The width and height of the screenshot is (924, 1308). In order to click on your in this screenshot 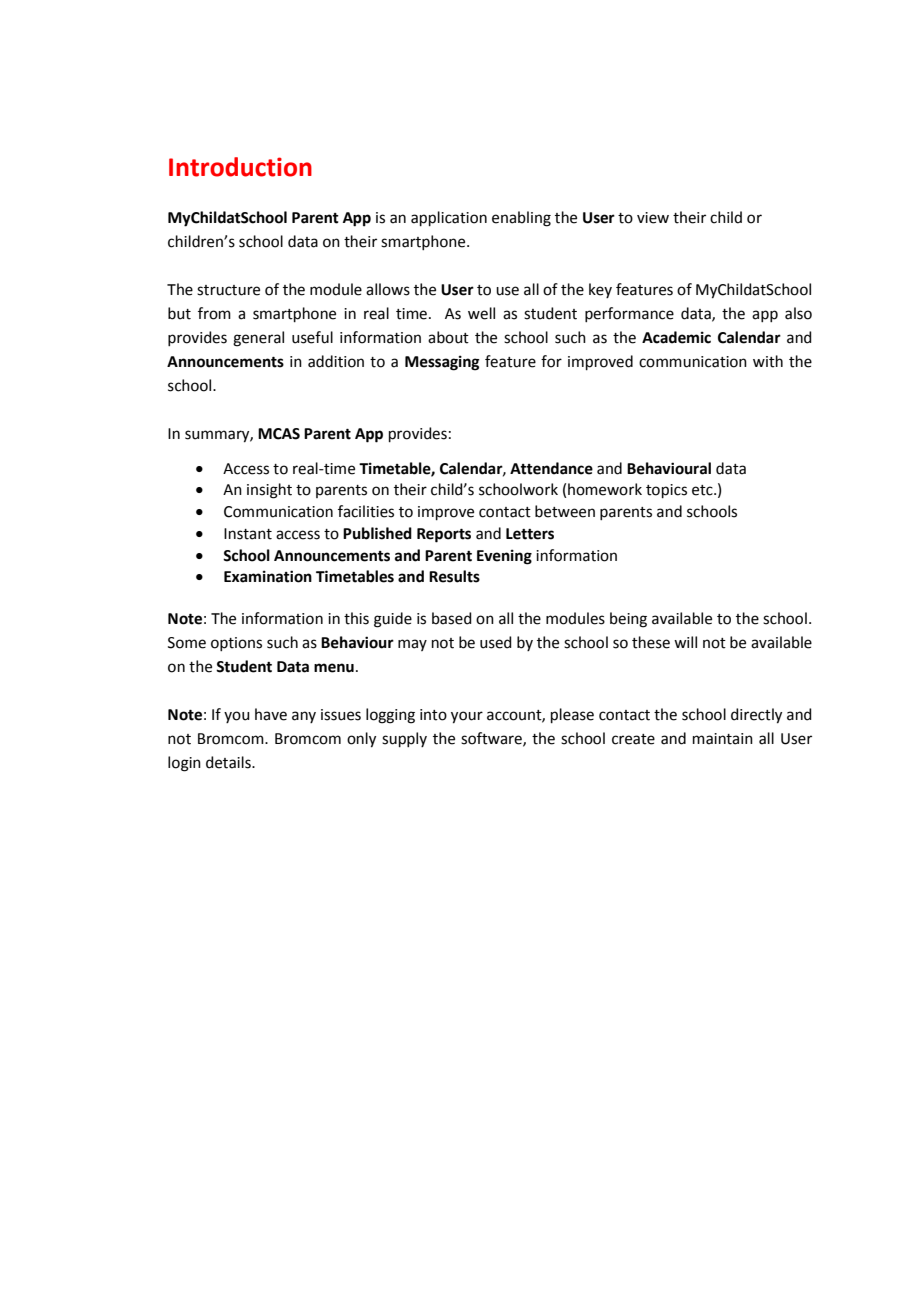, I will do `click(467, 717)`.
